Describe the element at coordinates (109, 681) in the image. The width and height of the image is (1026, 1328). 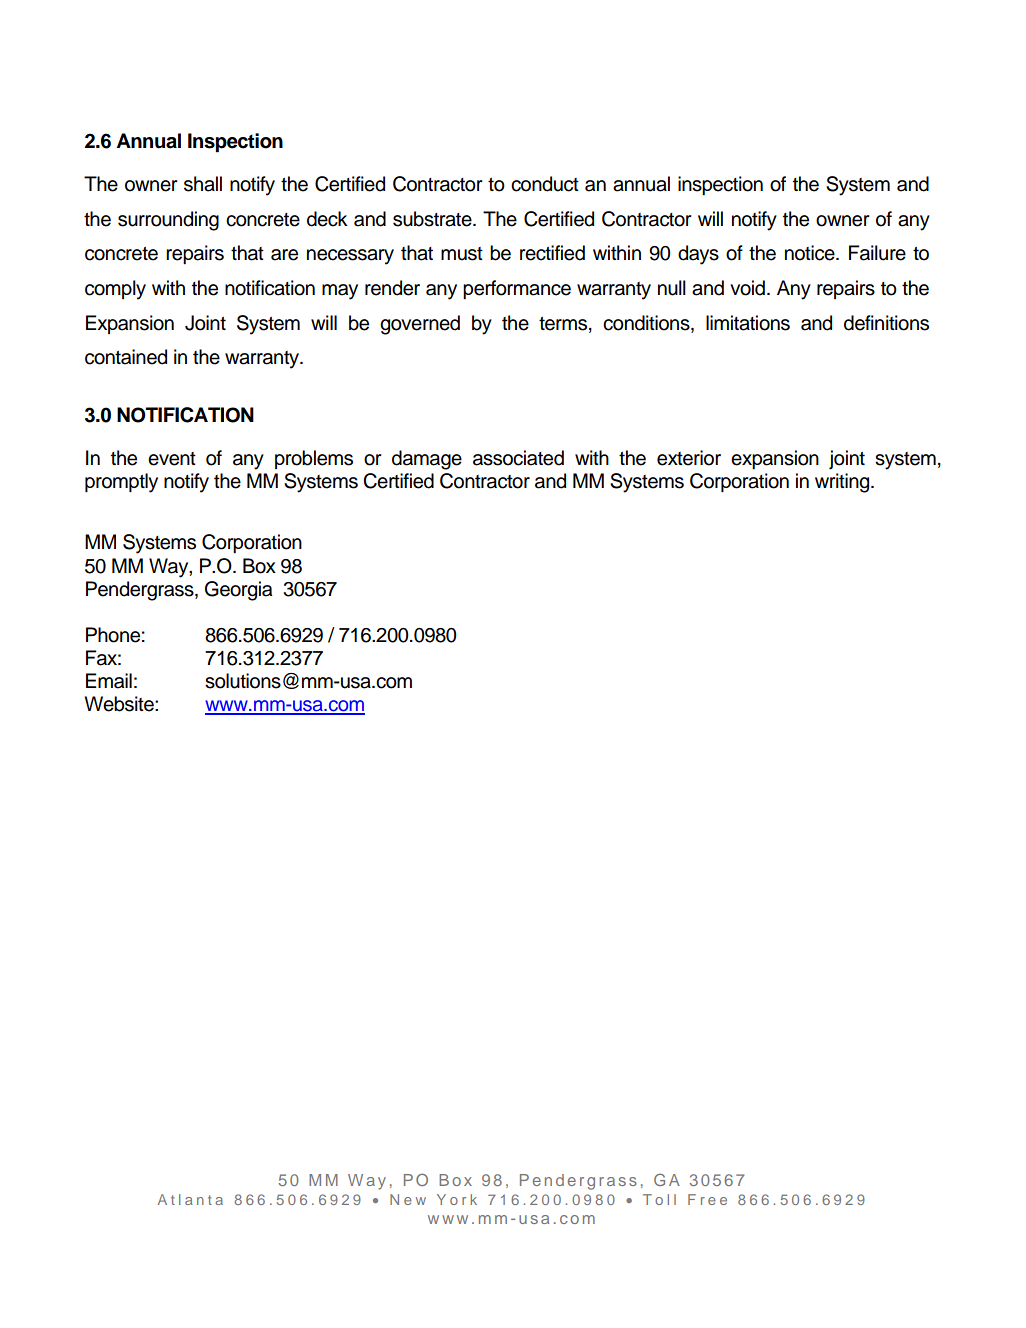
I see `Email` at that location.
